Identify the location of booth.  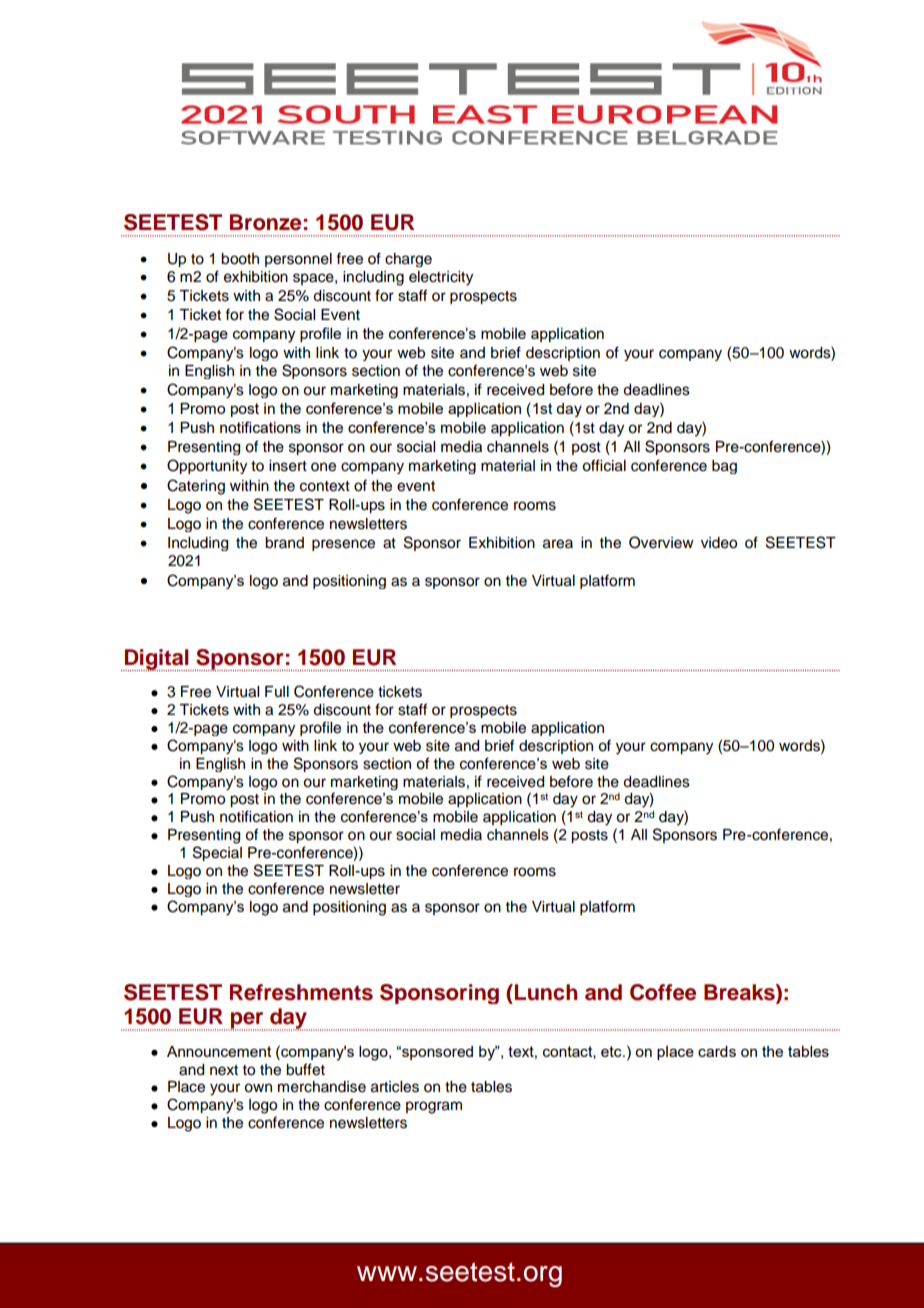
(240, 259).
